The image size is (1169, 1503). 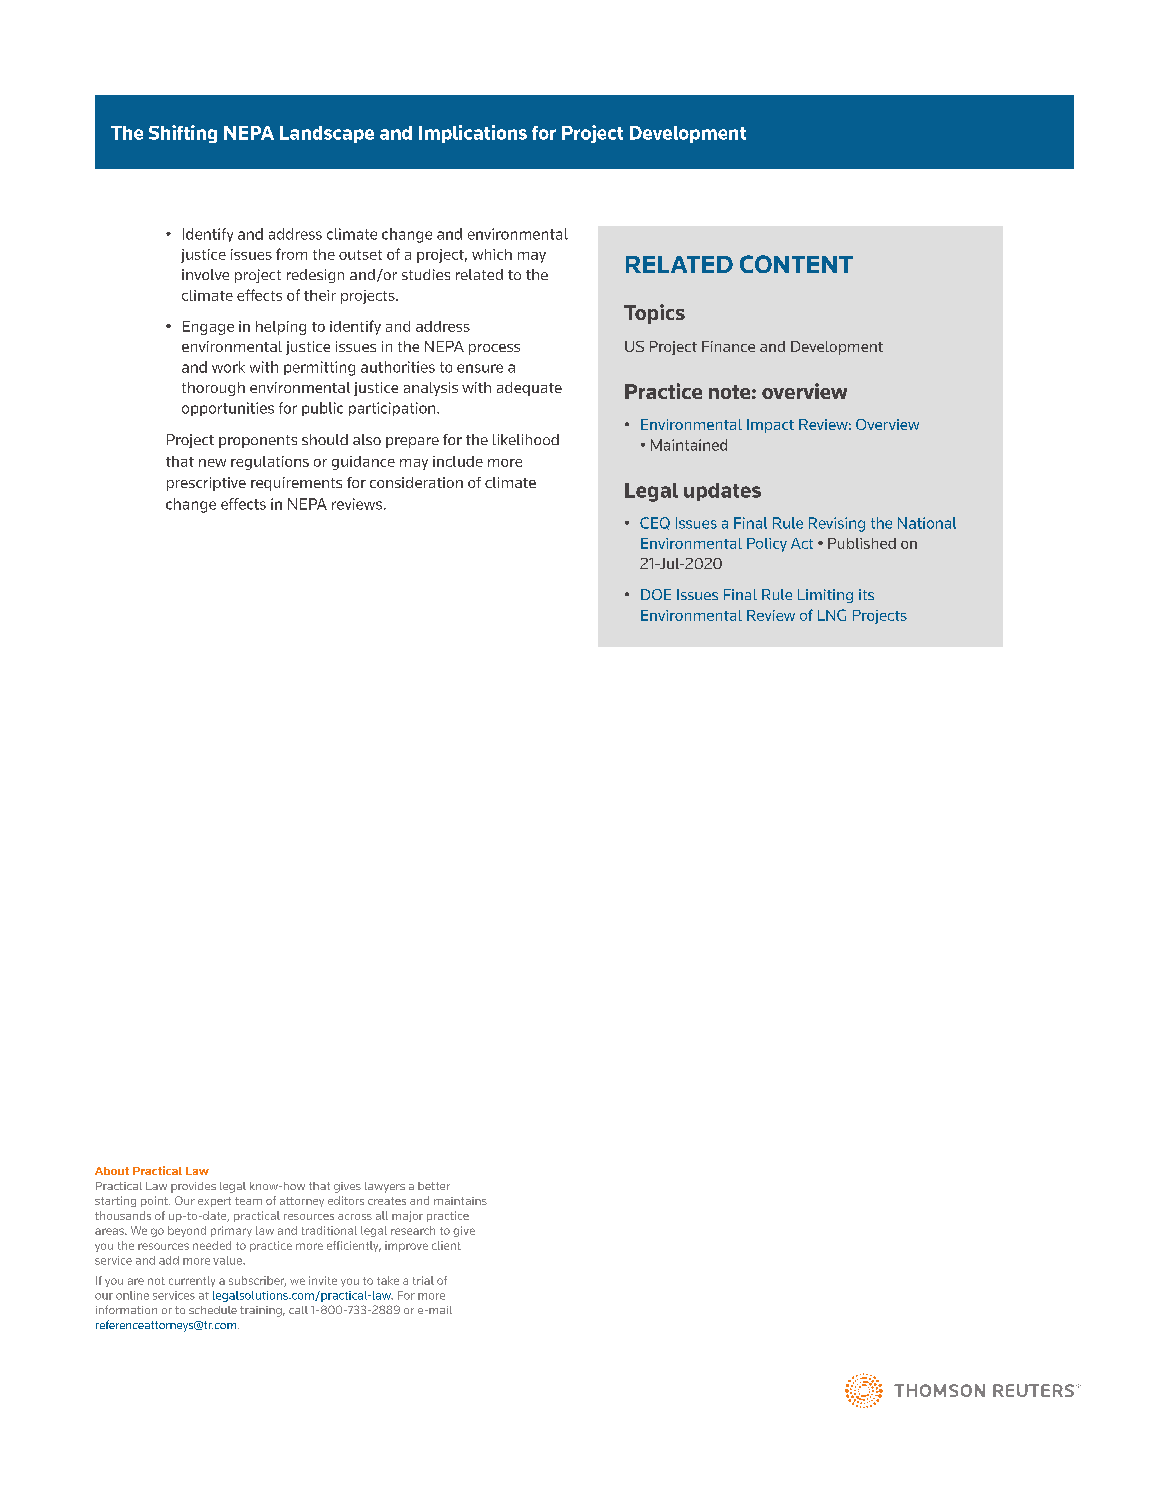 What do you see at coordinates (212, 463) in the screenshot?
I see `new` at bounding box center [212, 463].
